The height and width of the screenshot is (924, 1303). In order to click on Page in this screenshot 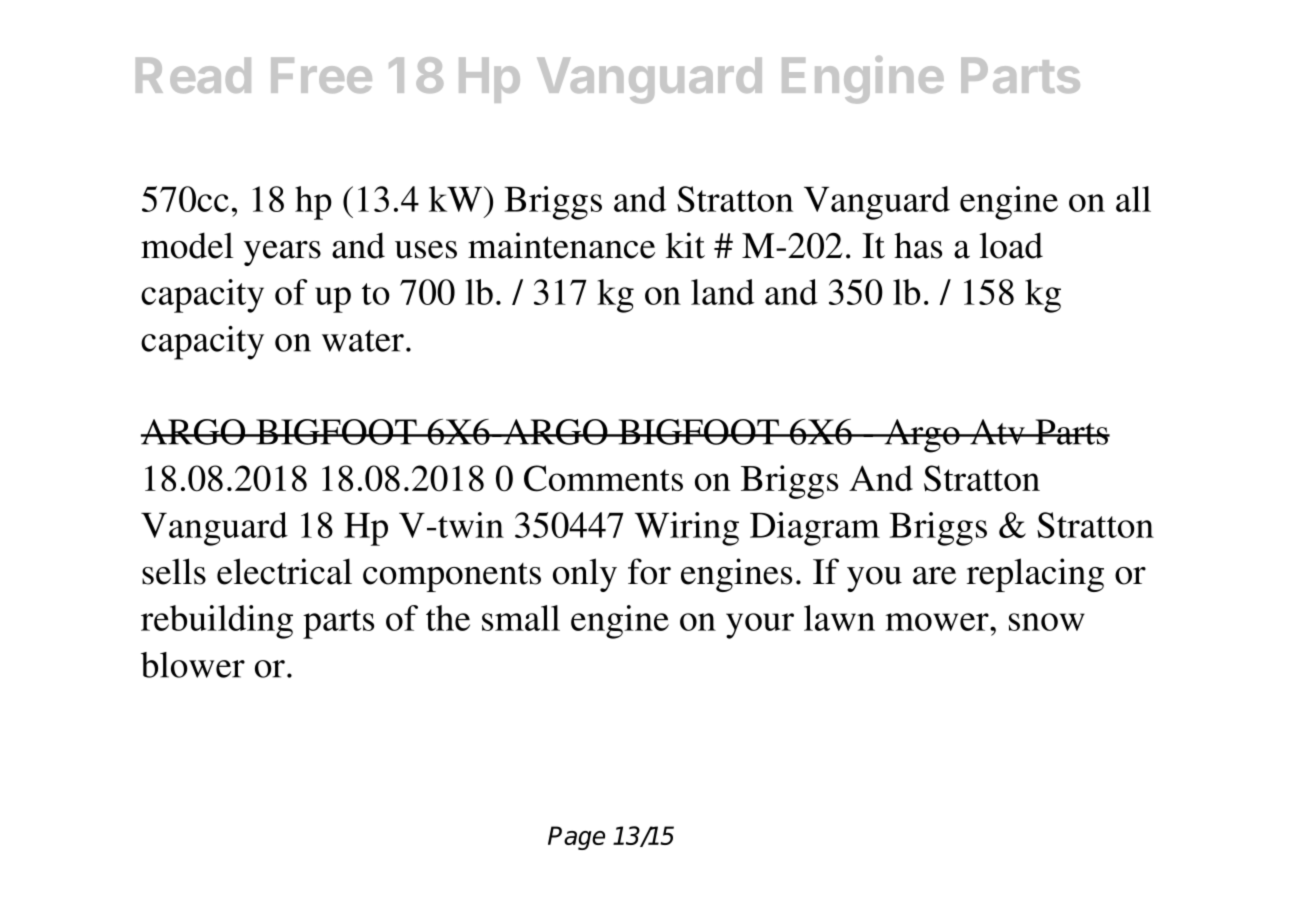, I will do `click(576, 838)`.
